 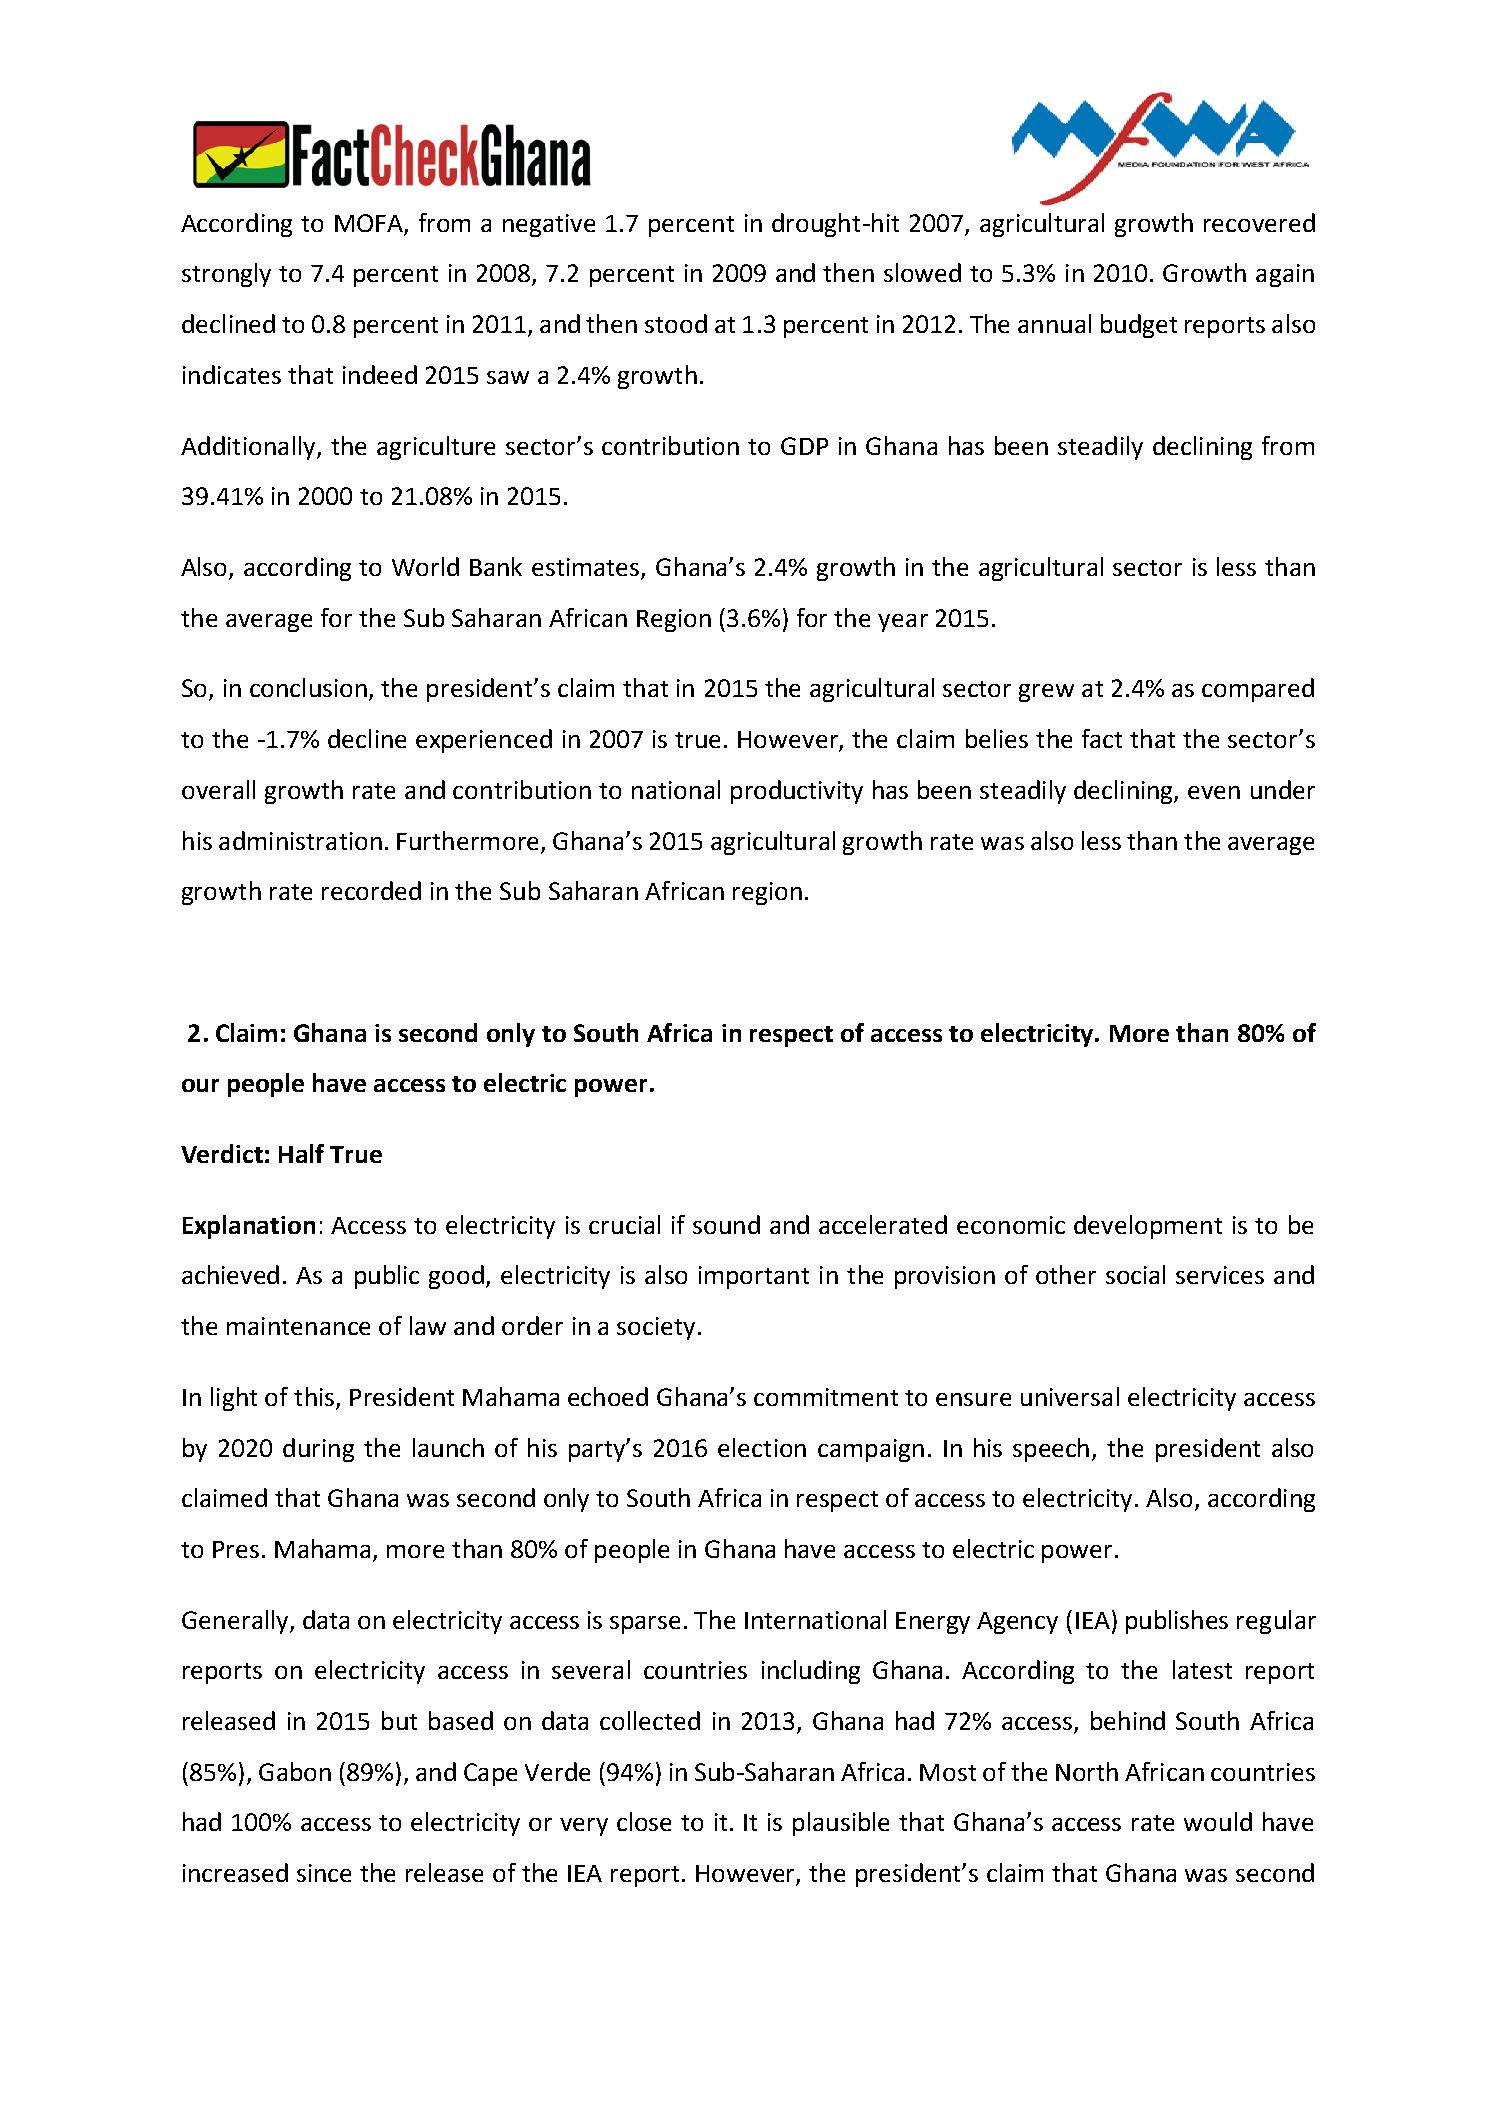 I want to click on budget, so click(x=1139, y=326).
